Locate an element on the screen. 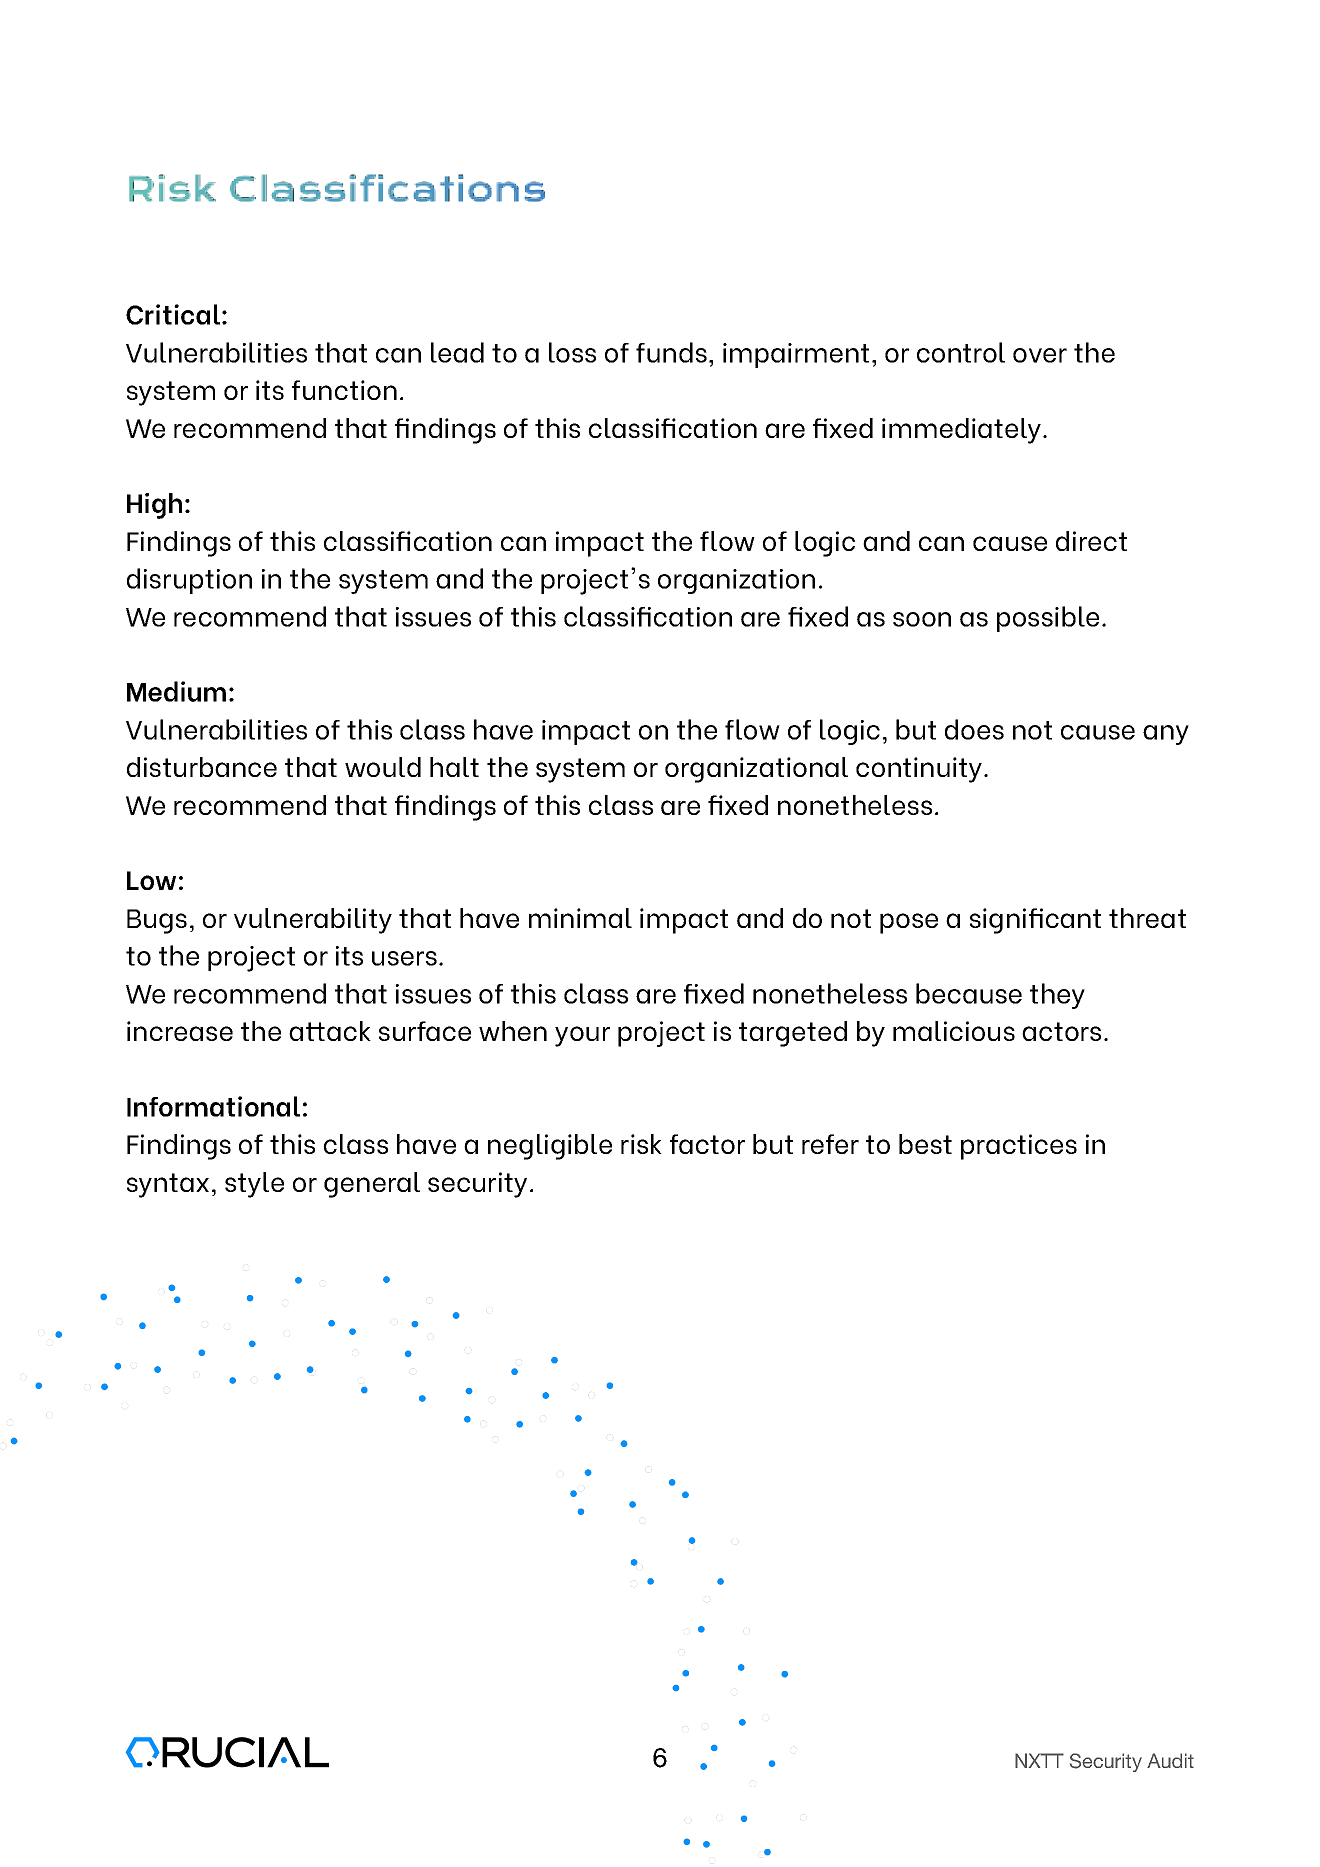 The height and width of the screenshot is (1867, 1320). style is located at coordinates (254, 1185).
